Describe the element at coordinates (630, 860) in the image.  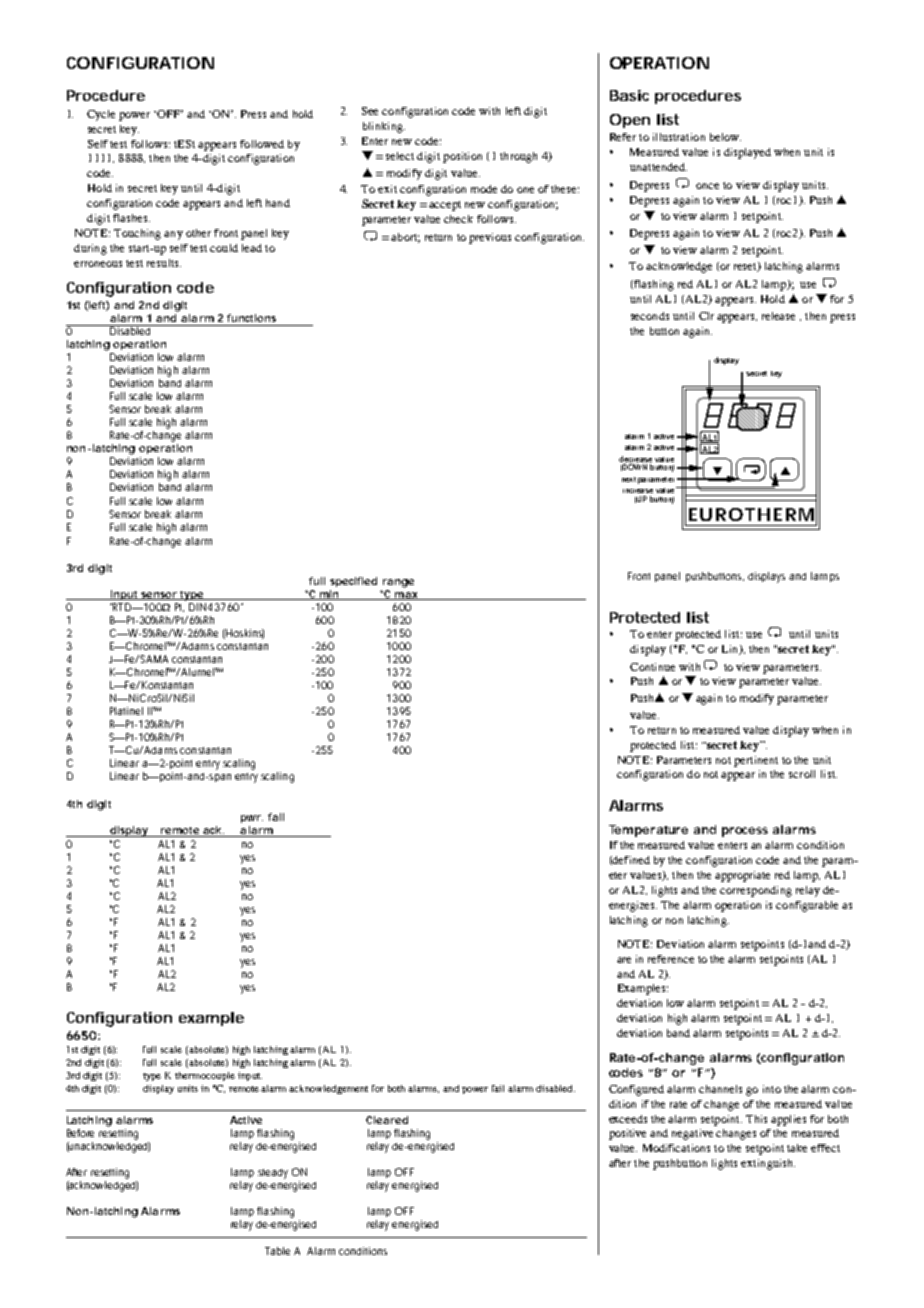
I see `defined` at that location.
